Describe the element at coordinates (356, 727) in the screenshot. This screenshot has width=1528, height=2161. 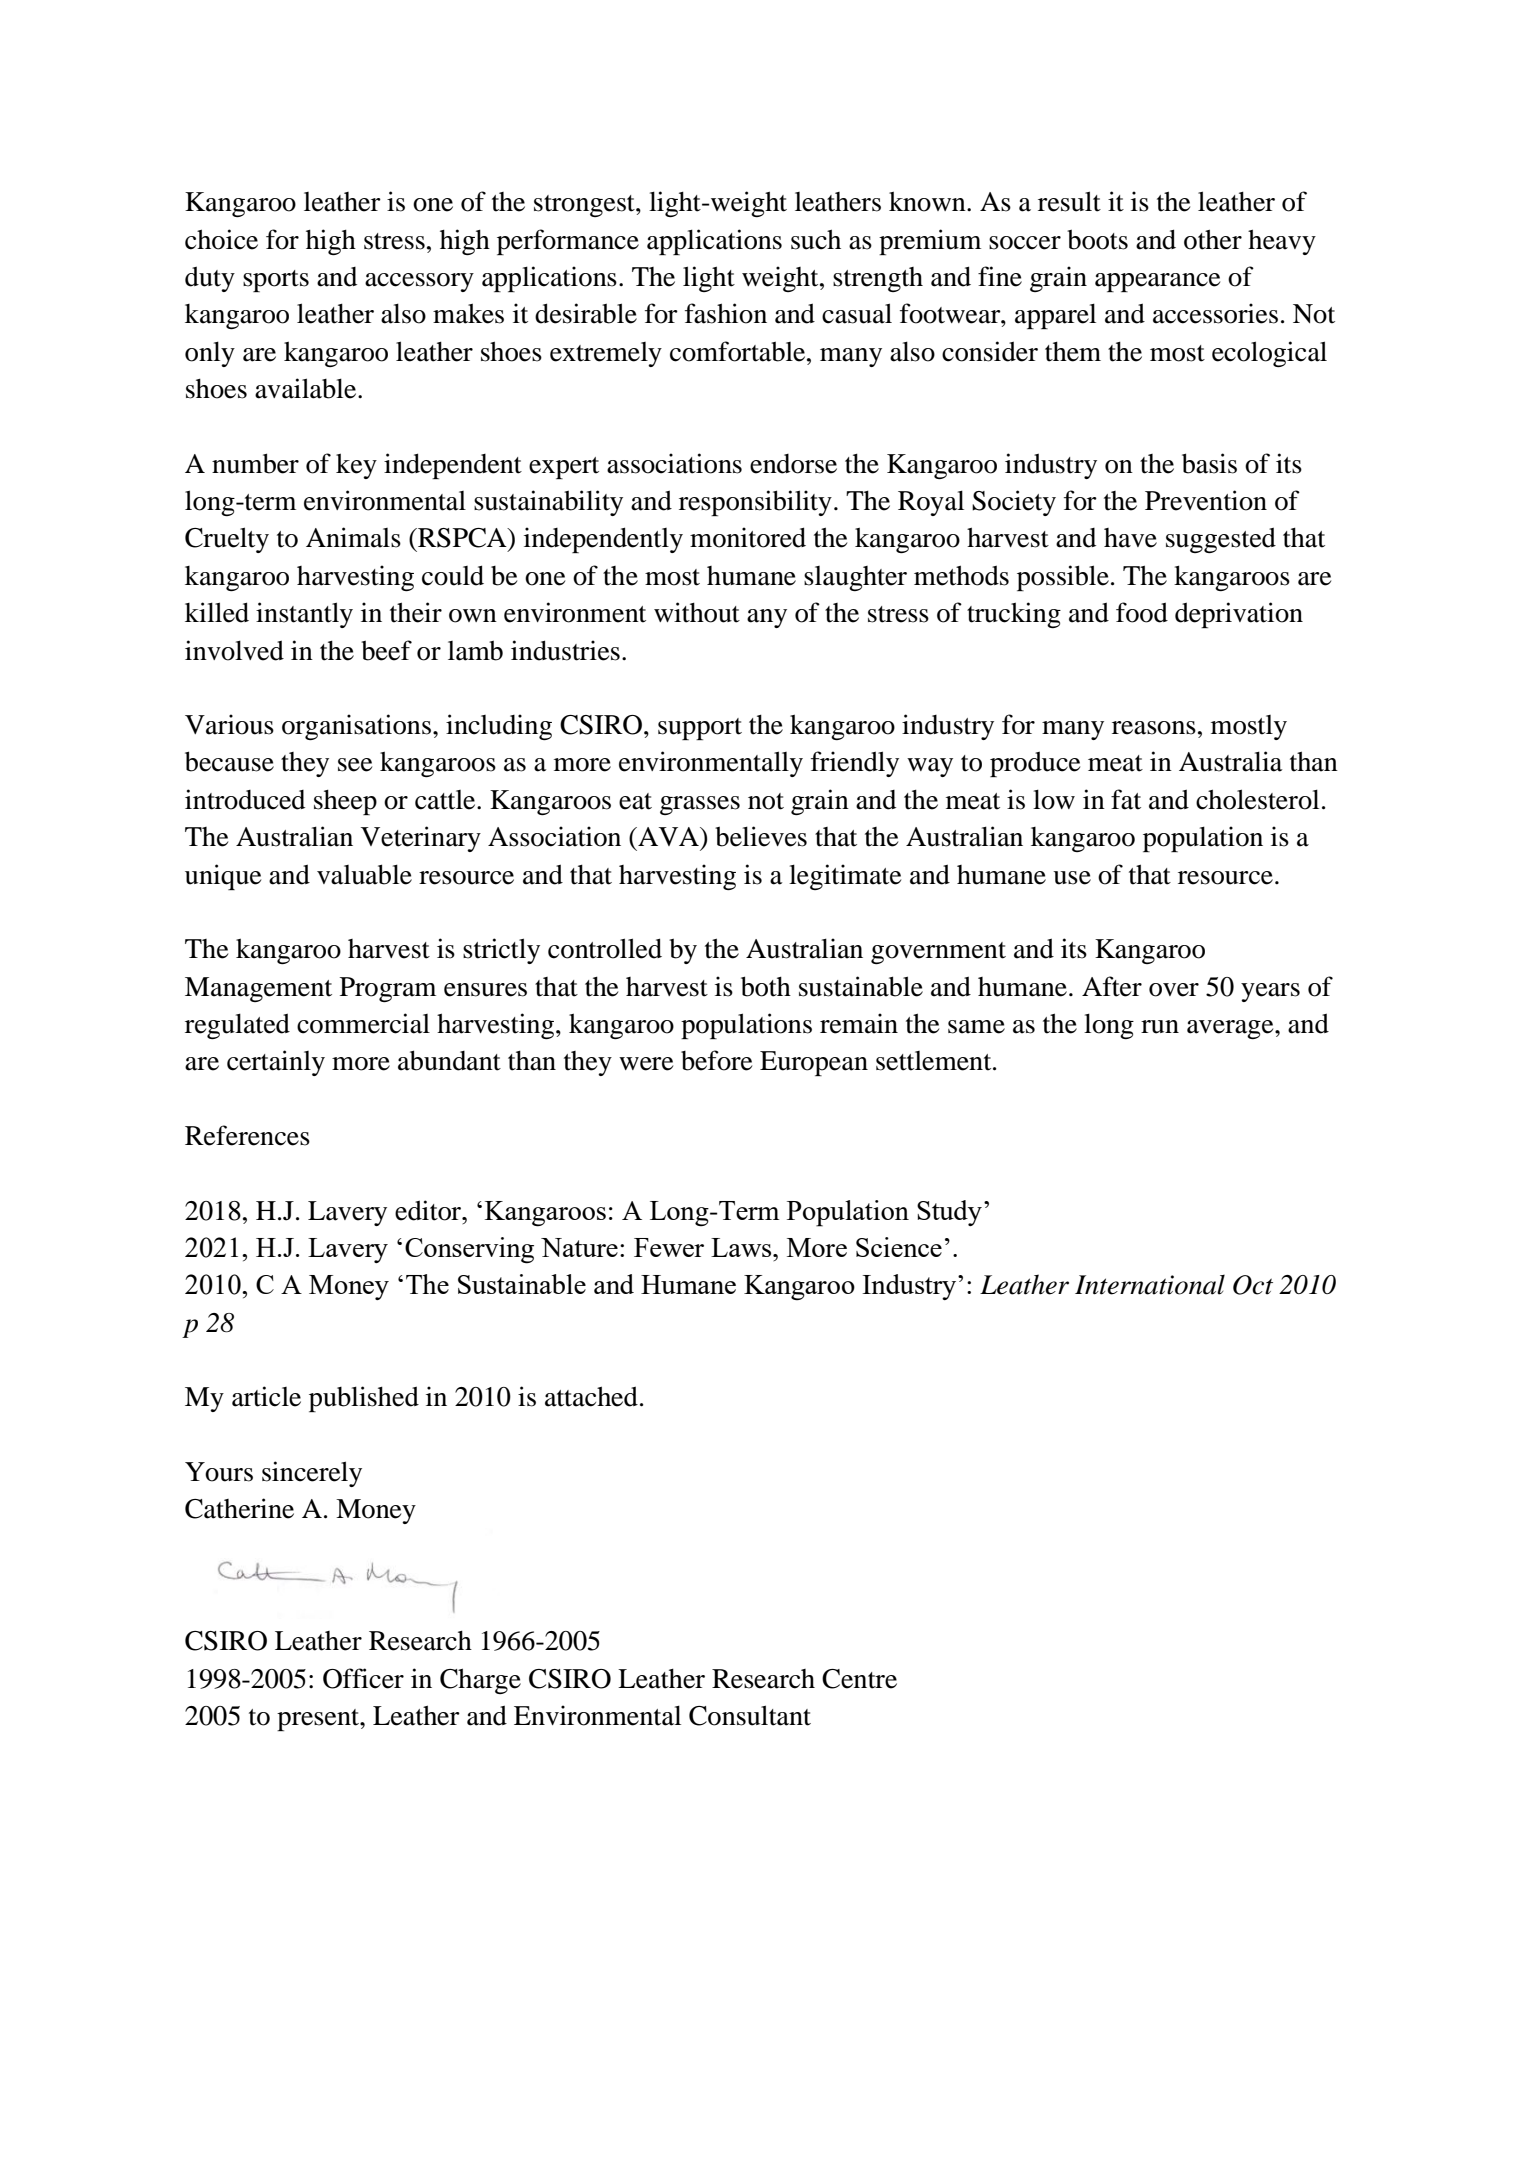
I see `organisations` at that location.
